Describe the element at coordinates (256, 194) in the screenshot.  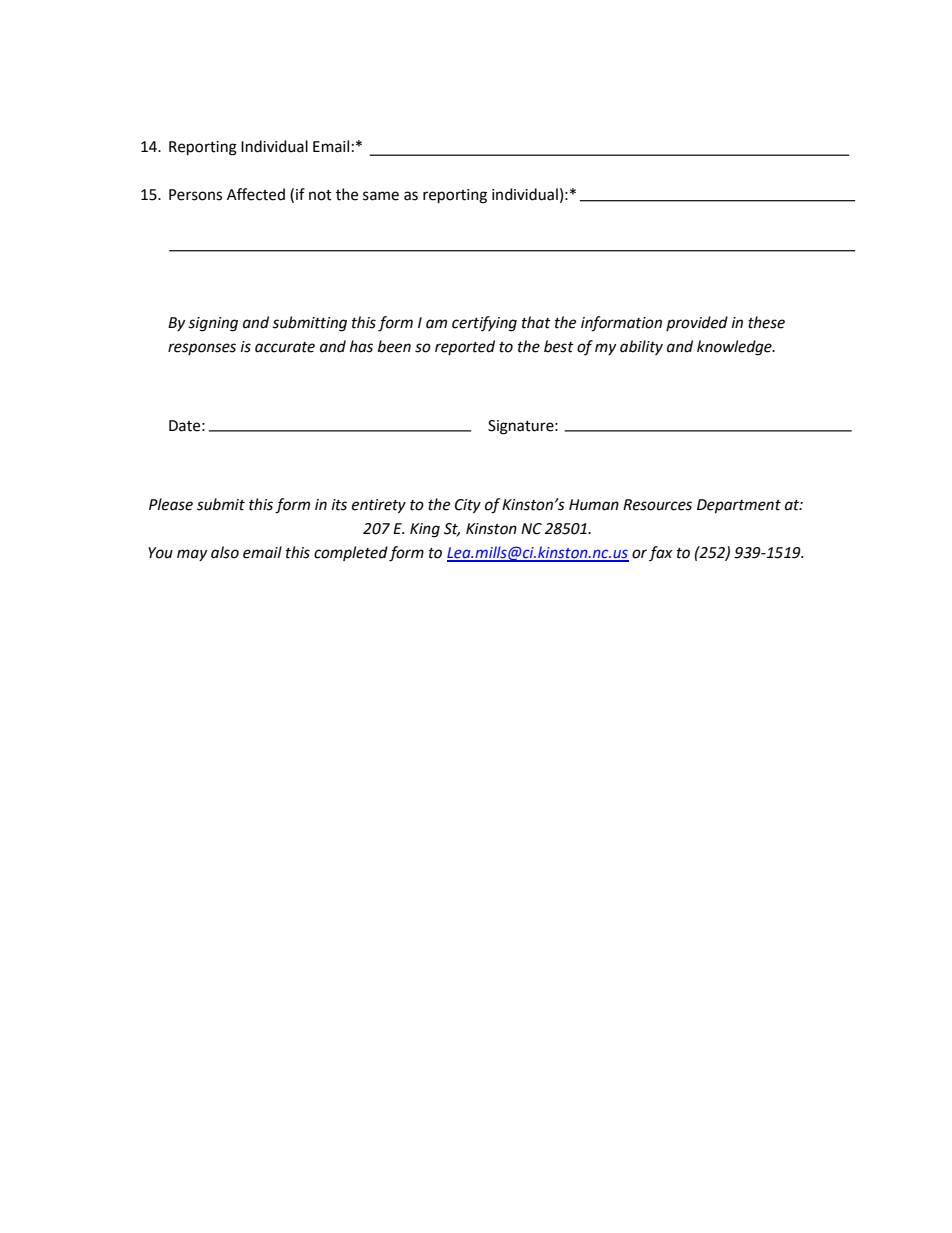
I see `Affected` at that location.
